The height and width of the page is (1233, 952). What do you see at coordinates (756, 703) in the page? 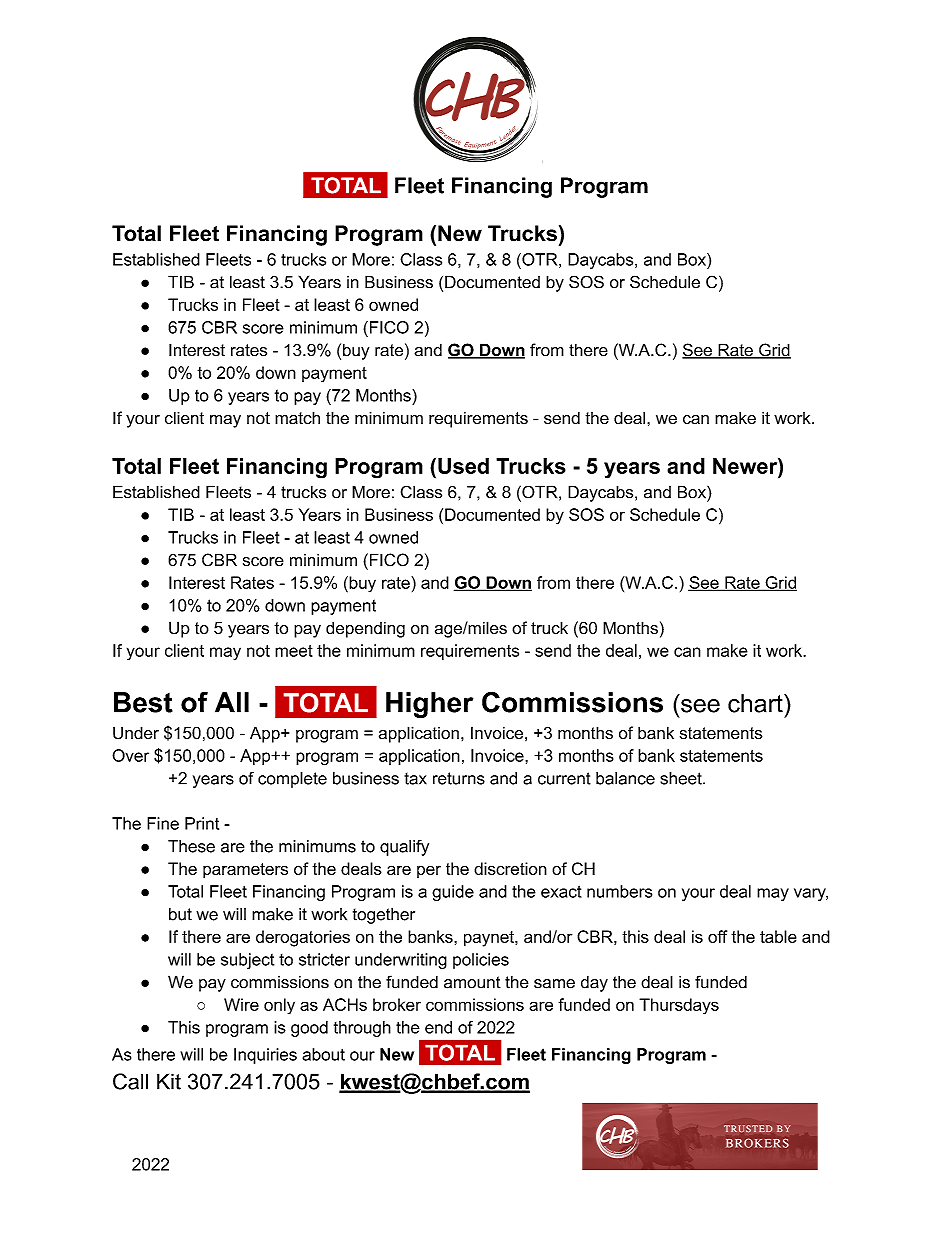
I see `chart` at bounding box center [756, 703].
